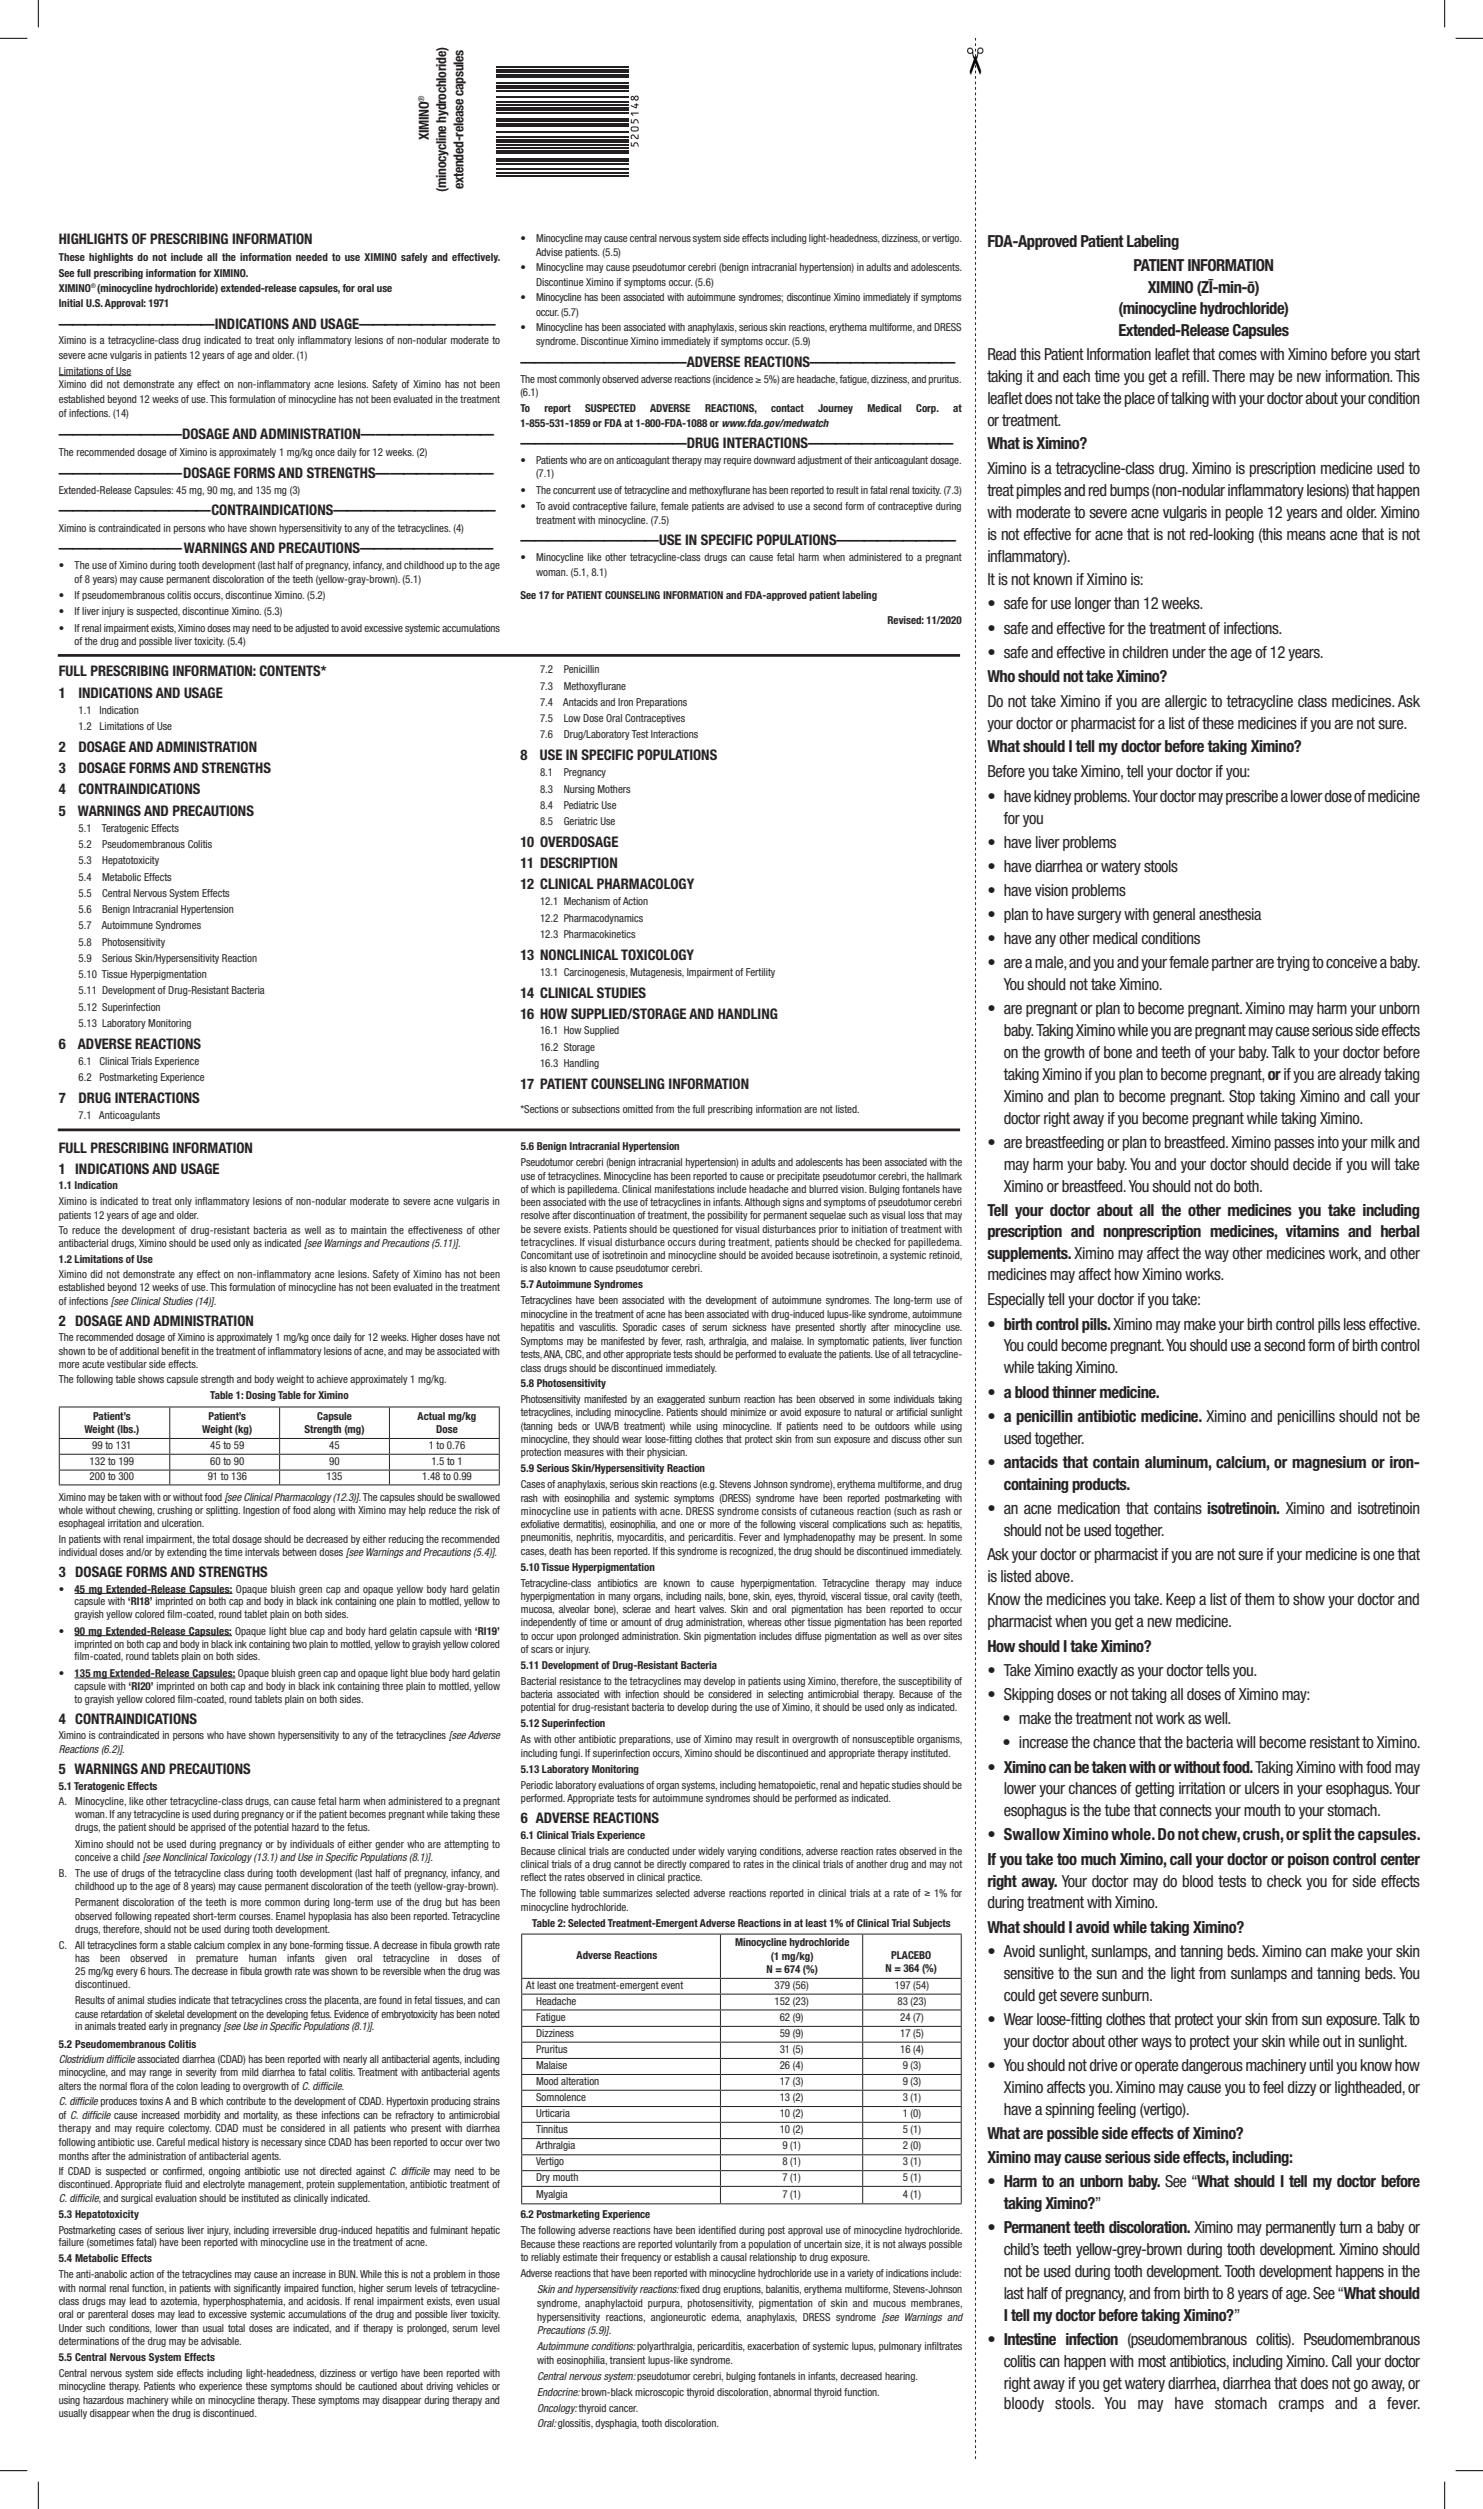 This image has width=1483, height=2509. What do you see at coordinates (261, 1396) in the image?
I see `Dosing` at bounding box center [261, 1396].
